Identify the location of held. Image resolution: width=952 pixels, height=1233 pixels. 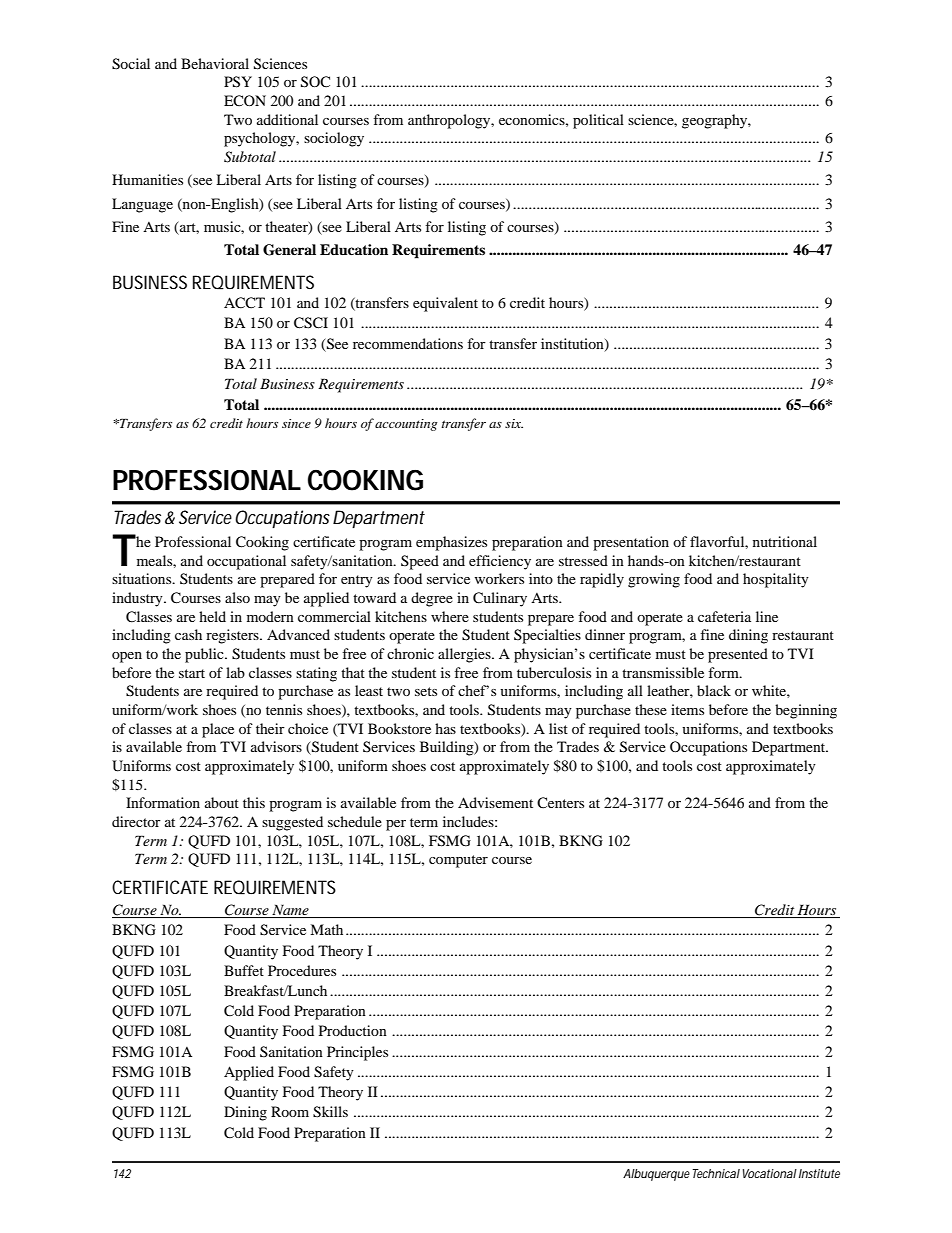
(212, 616).
